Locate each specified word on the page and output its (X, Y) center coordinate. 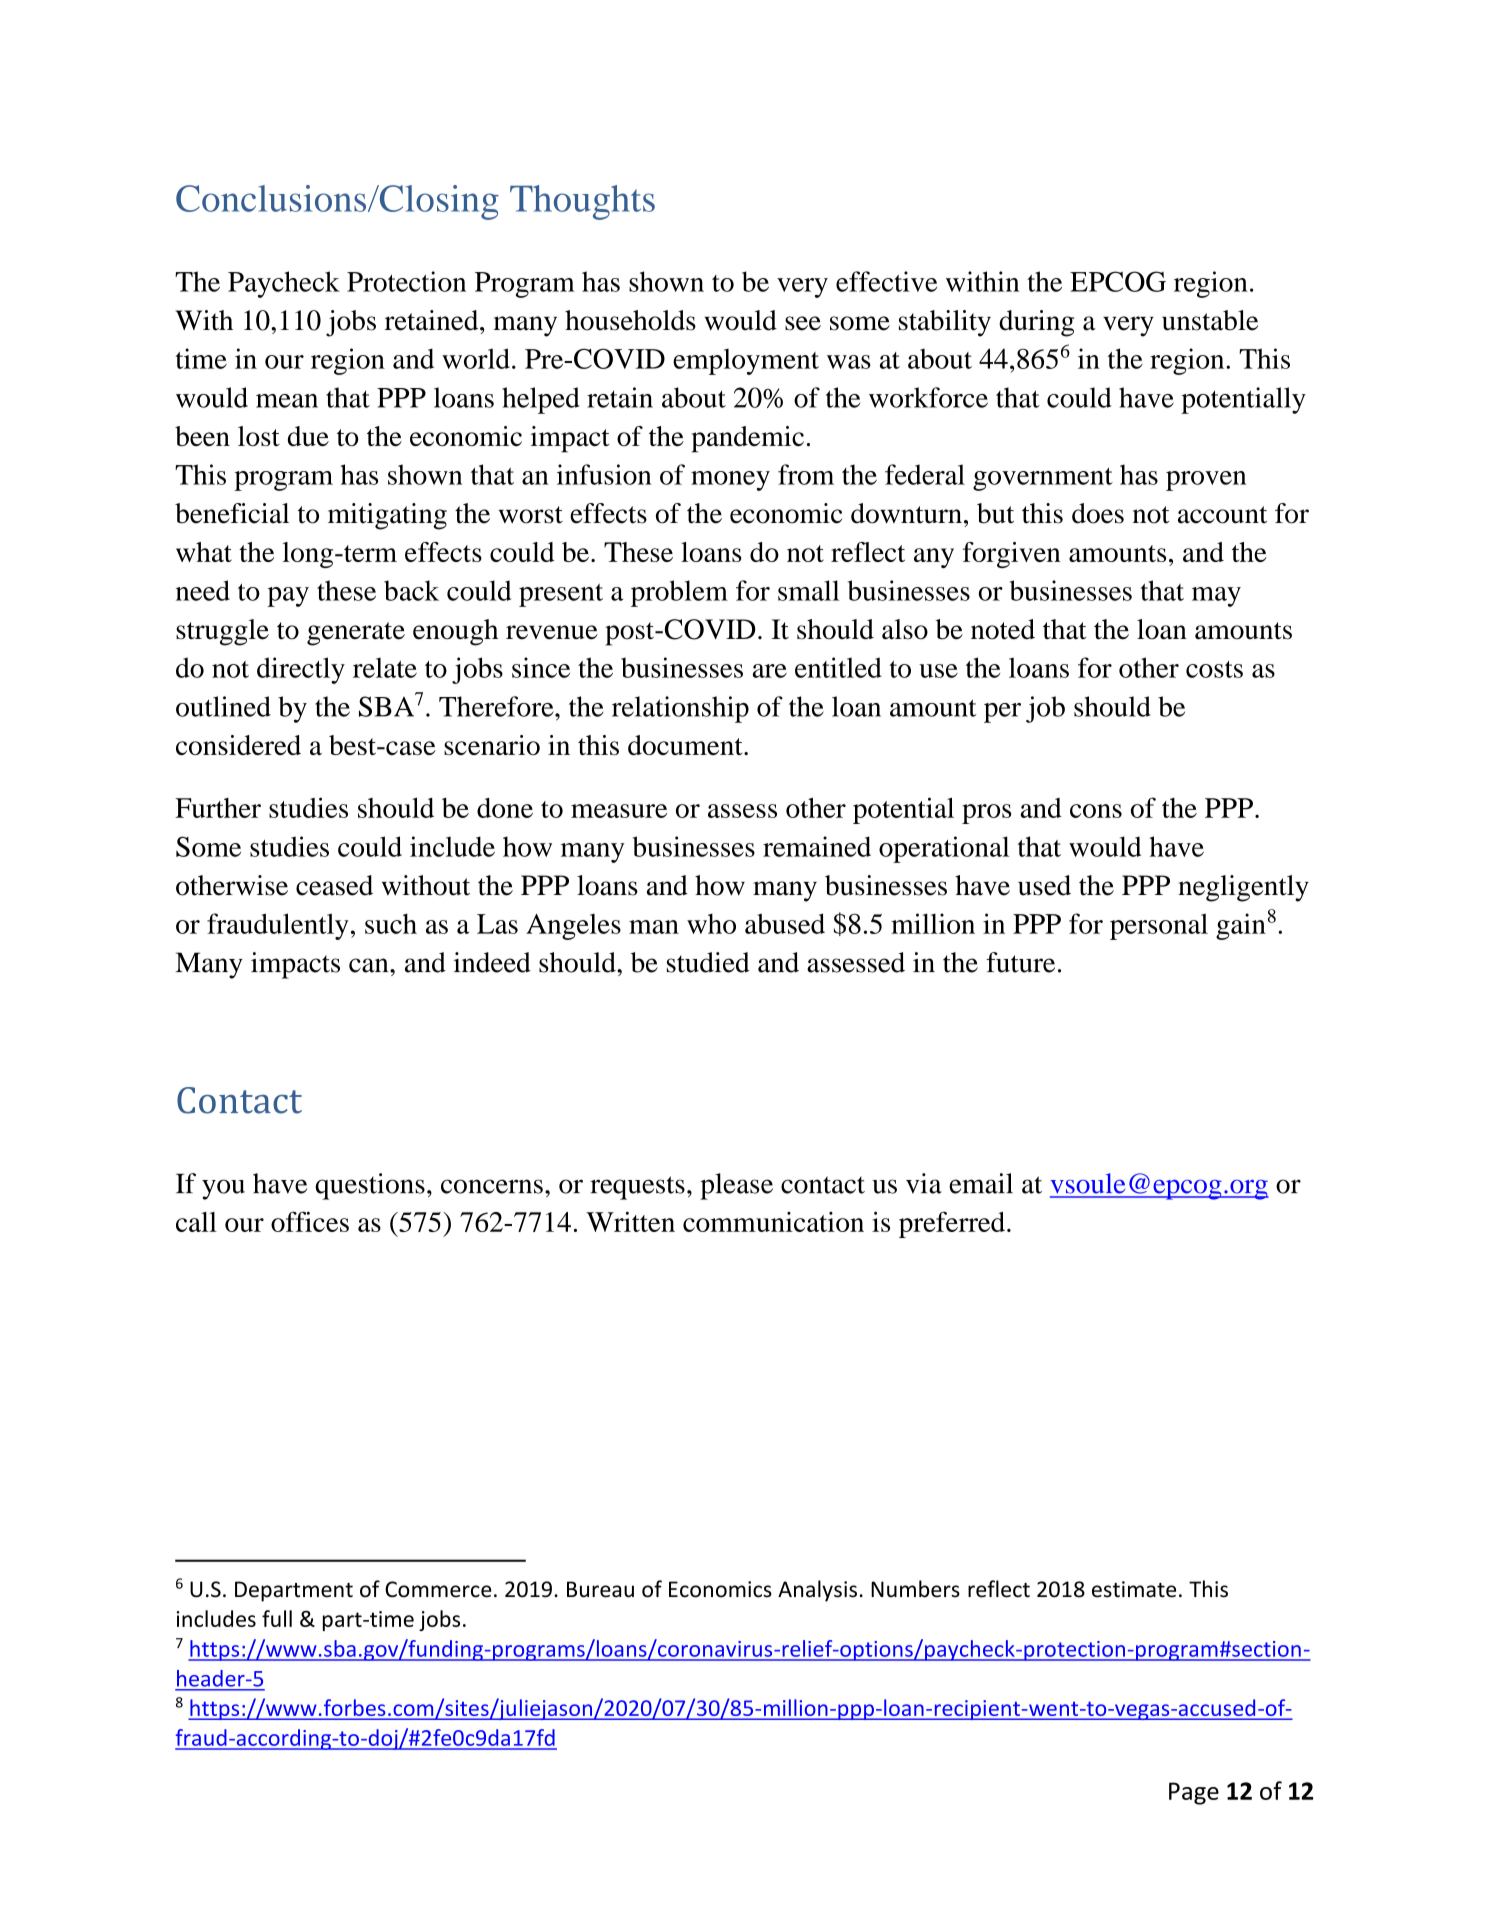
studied (708, 962)
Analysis (817, 1591)
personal (1159, 926)
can (370, 965)
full (277, 1618)
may (1216, 597)
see (803, 323)
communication (773, 1222)
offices (310, 1221)
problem (679, 593)
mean (287, 401)
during (1036, 323)
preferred (952, 1224)
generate (356, 634)
